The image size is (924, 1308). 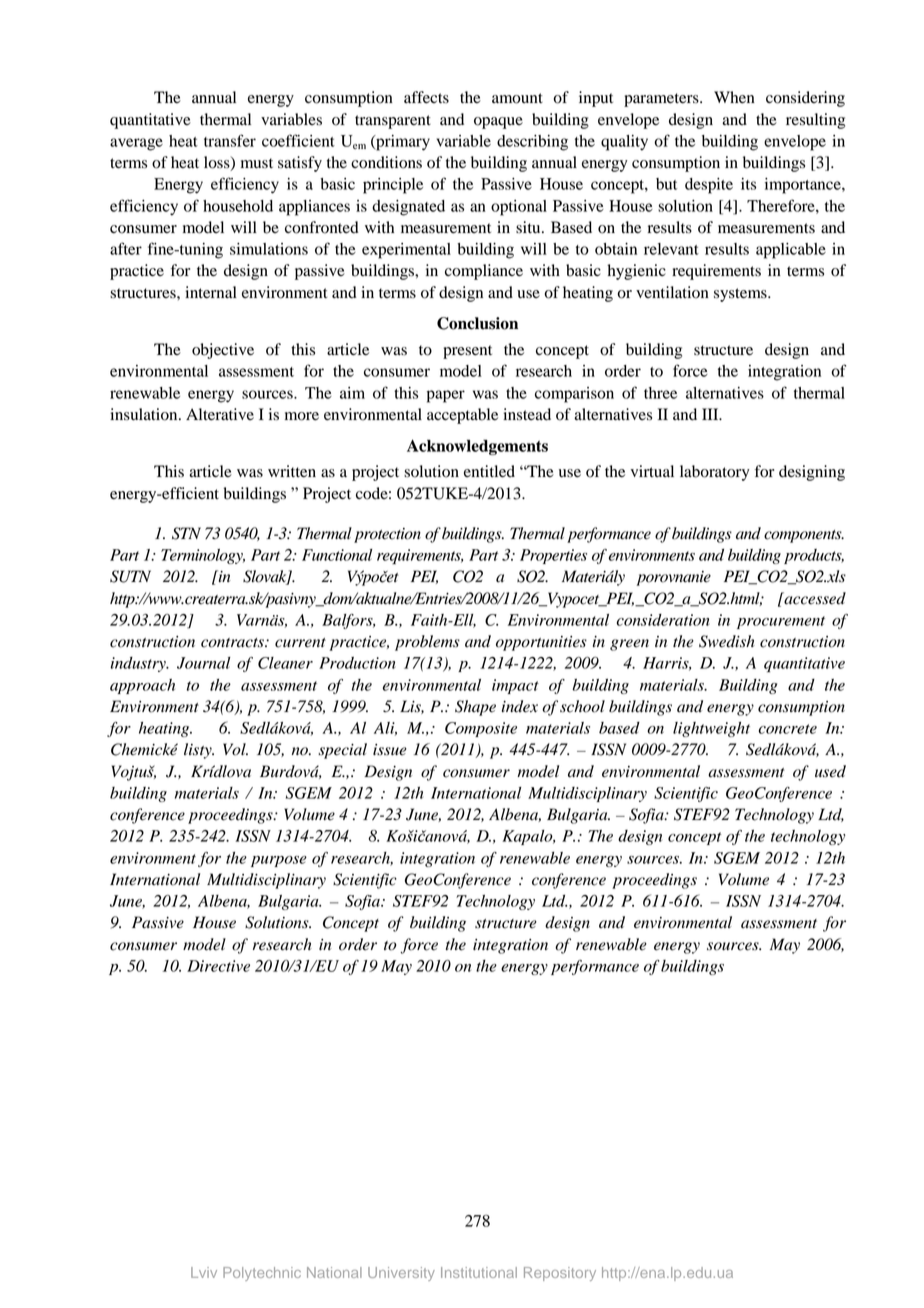 What do you see at coordinates (230, 140) in the screenshot?
I see `transfer` at bounding box center [230, 140].
